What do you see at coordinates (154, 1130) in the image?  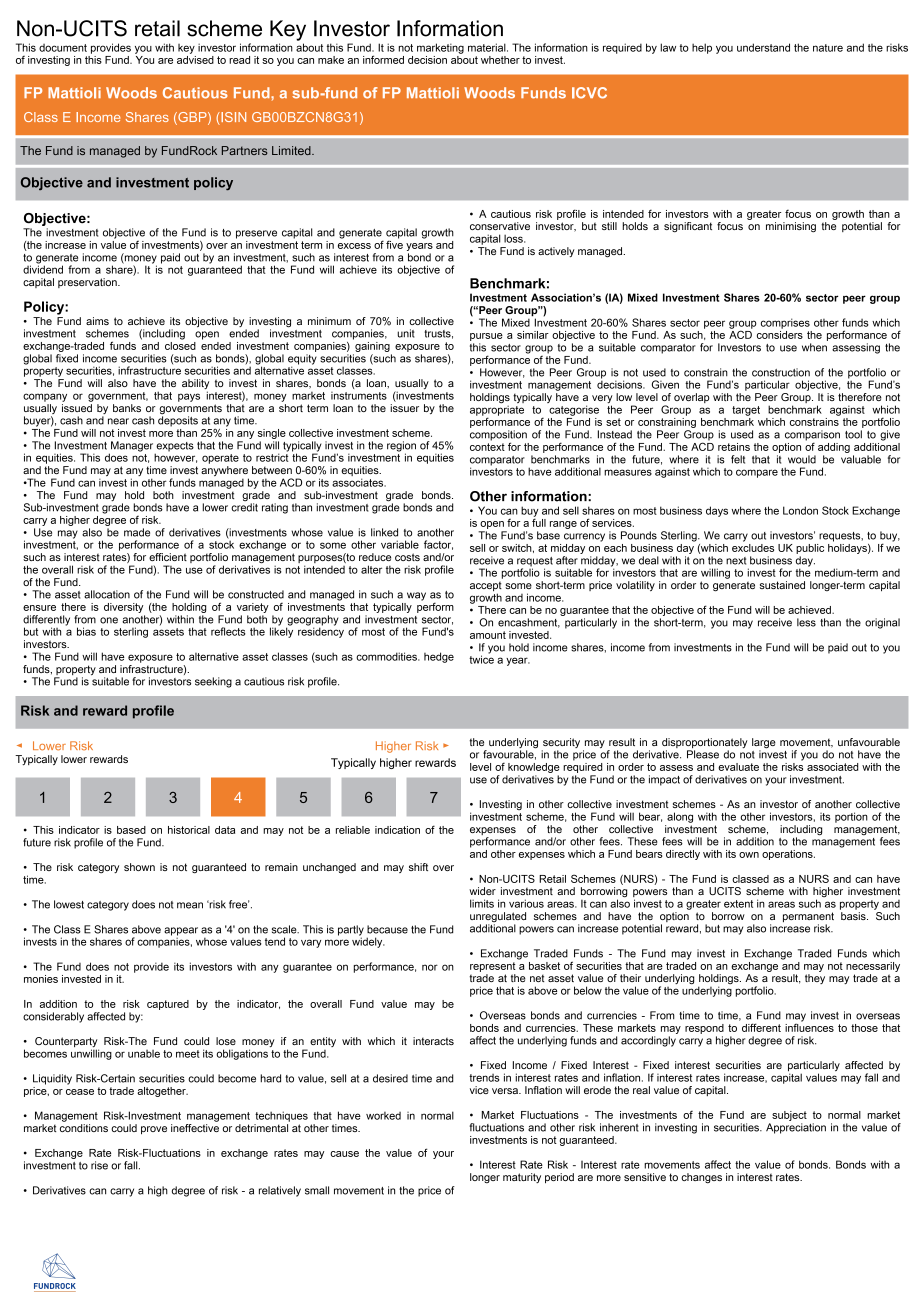 I see `prove` at bounding box center [154, 1130].
